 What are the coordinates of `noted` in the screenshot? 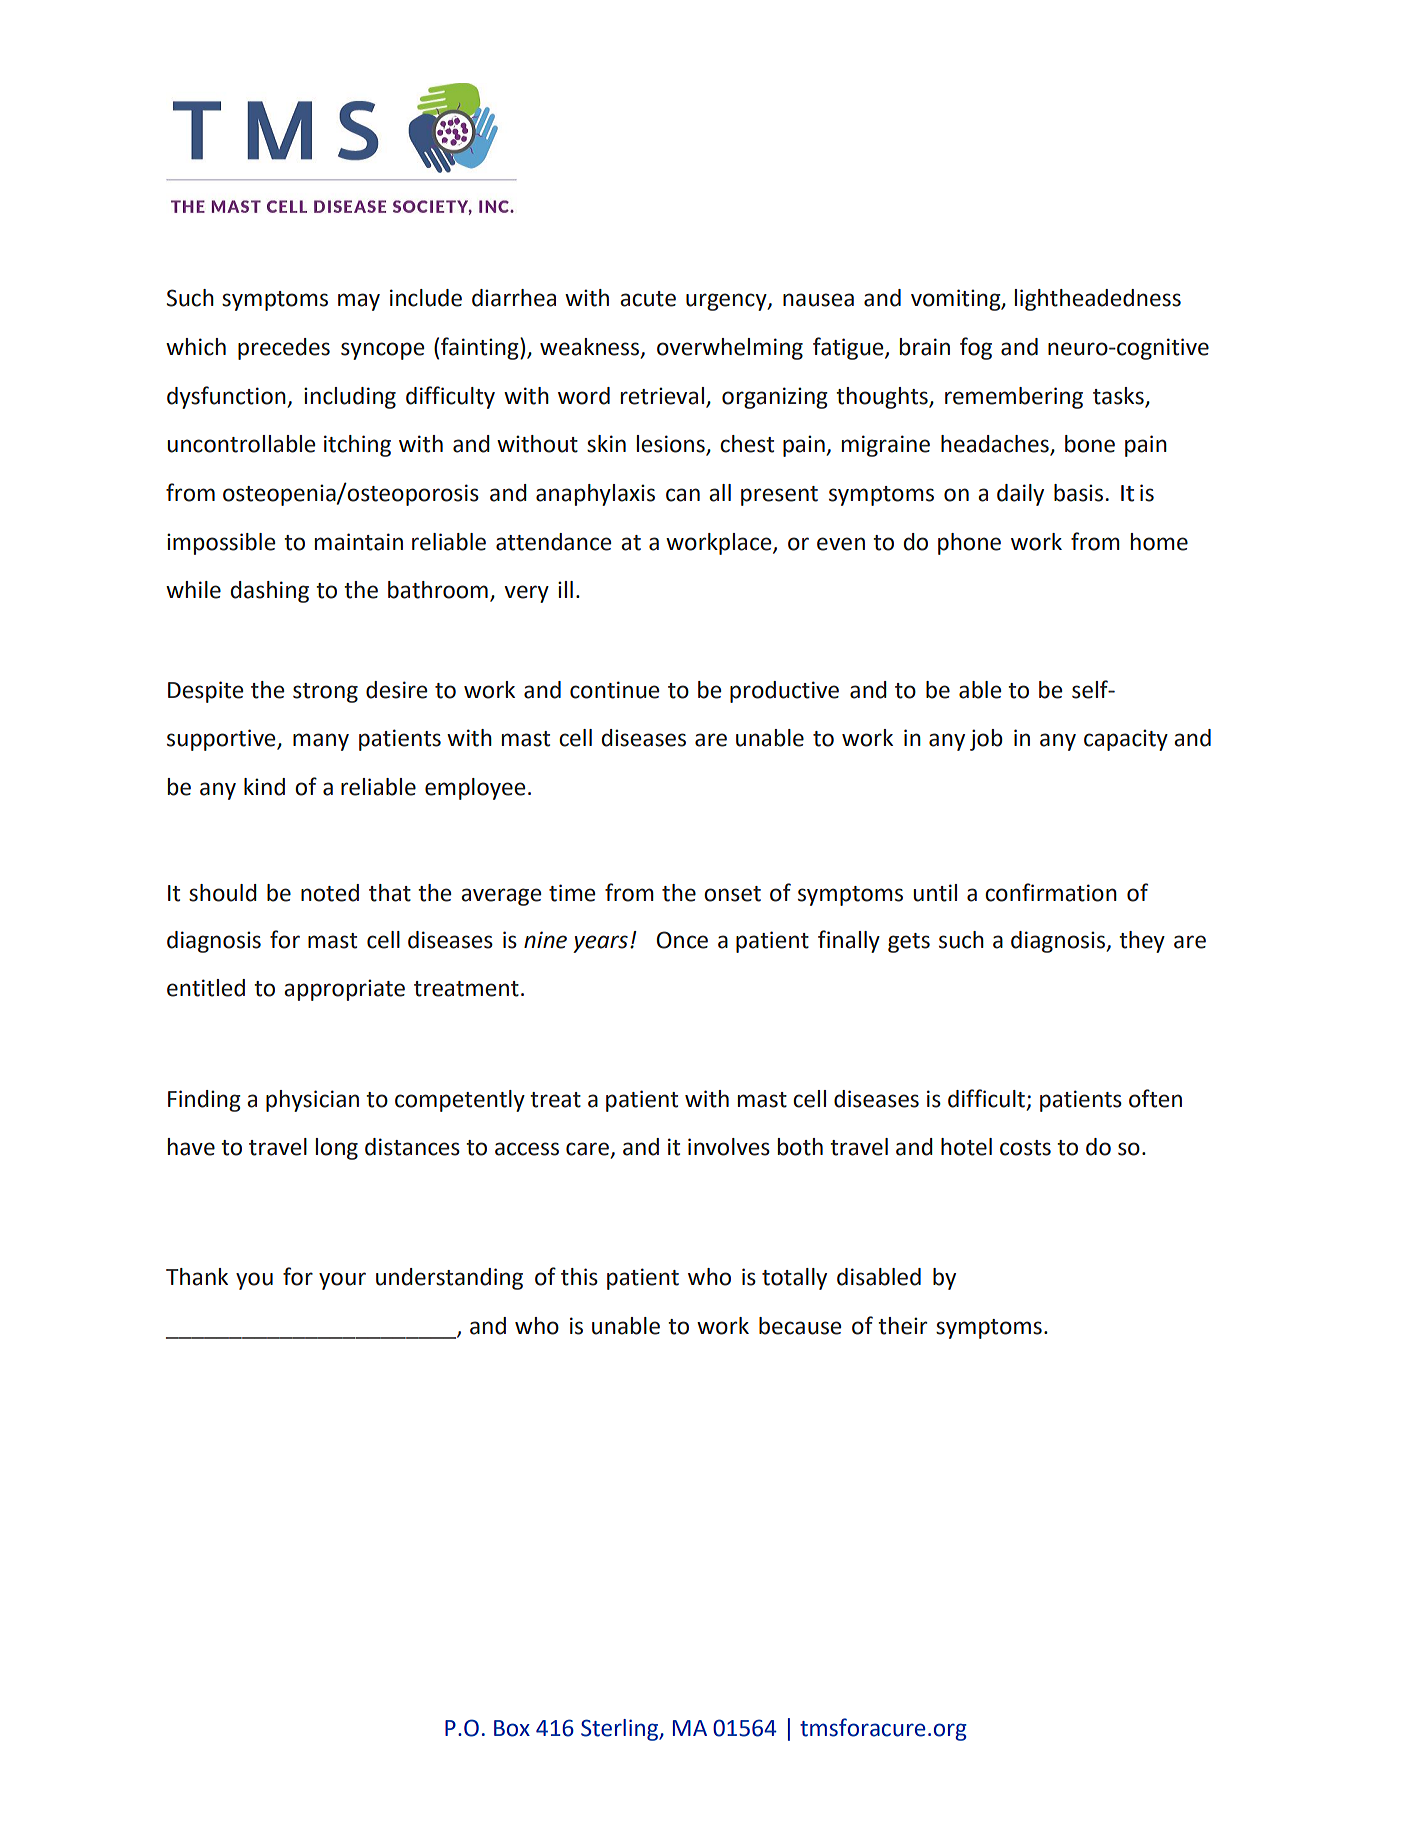 It's located at (330, 893).
